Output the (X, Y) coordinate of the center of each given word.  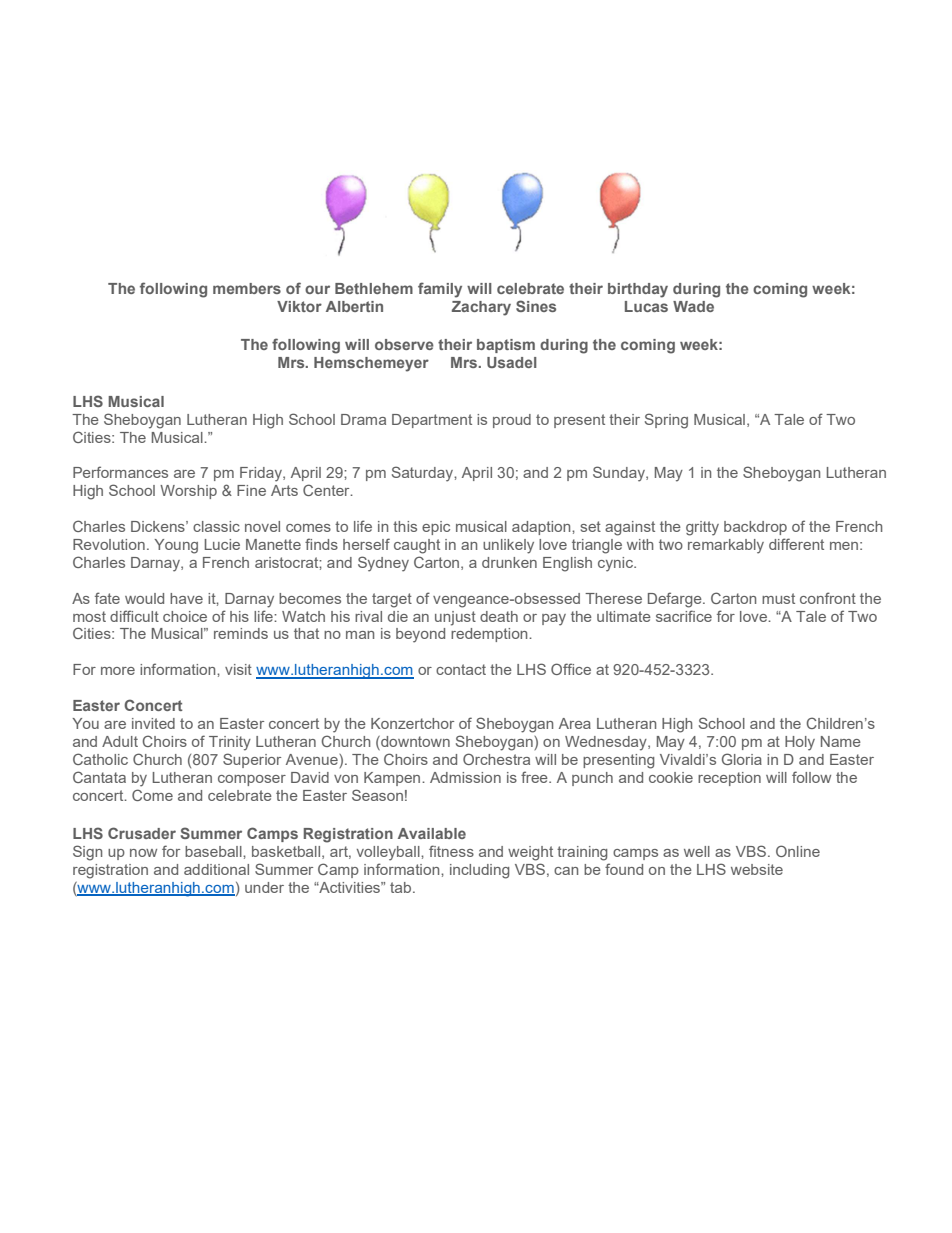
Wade (693, 306)
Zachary (481, 308)
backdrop (755, 528)
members (247, 288)
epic (436, 528)
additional (216, 869)
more (118, 671)
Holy (800, 743)
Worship (188, 492)
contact (461, 669)
